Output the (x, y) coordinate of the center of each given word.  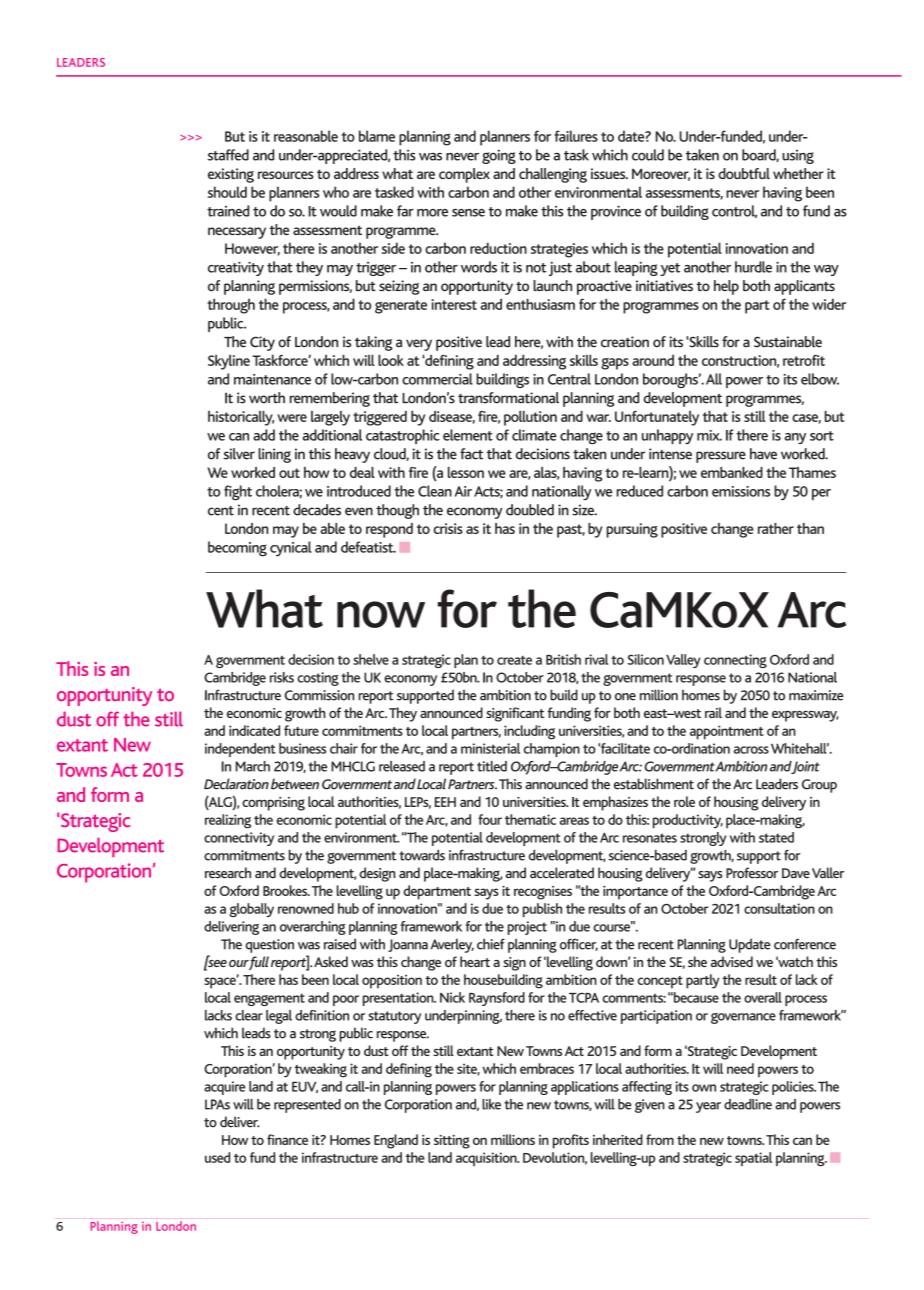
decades (317, 510)
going (499, 156)
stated (776, 837)
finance (287, 1139)
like (491, 1104)
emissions (741, 491)
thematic (530, 819)
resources (286, 175)
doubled (530, 510)
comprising (273, 804)
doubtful (744, 173)
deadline (748, 1104)
